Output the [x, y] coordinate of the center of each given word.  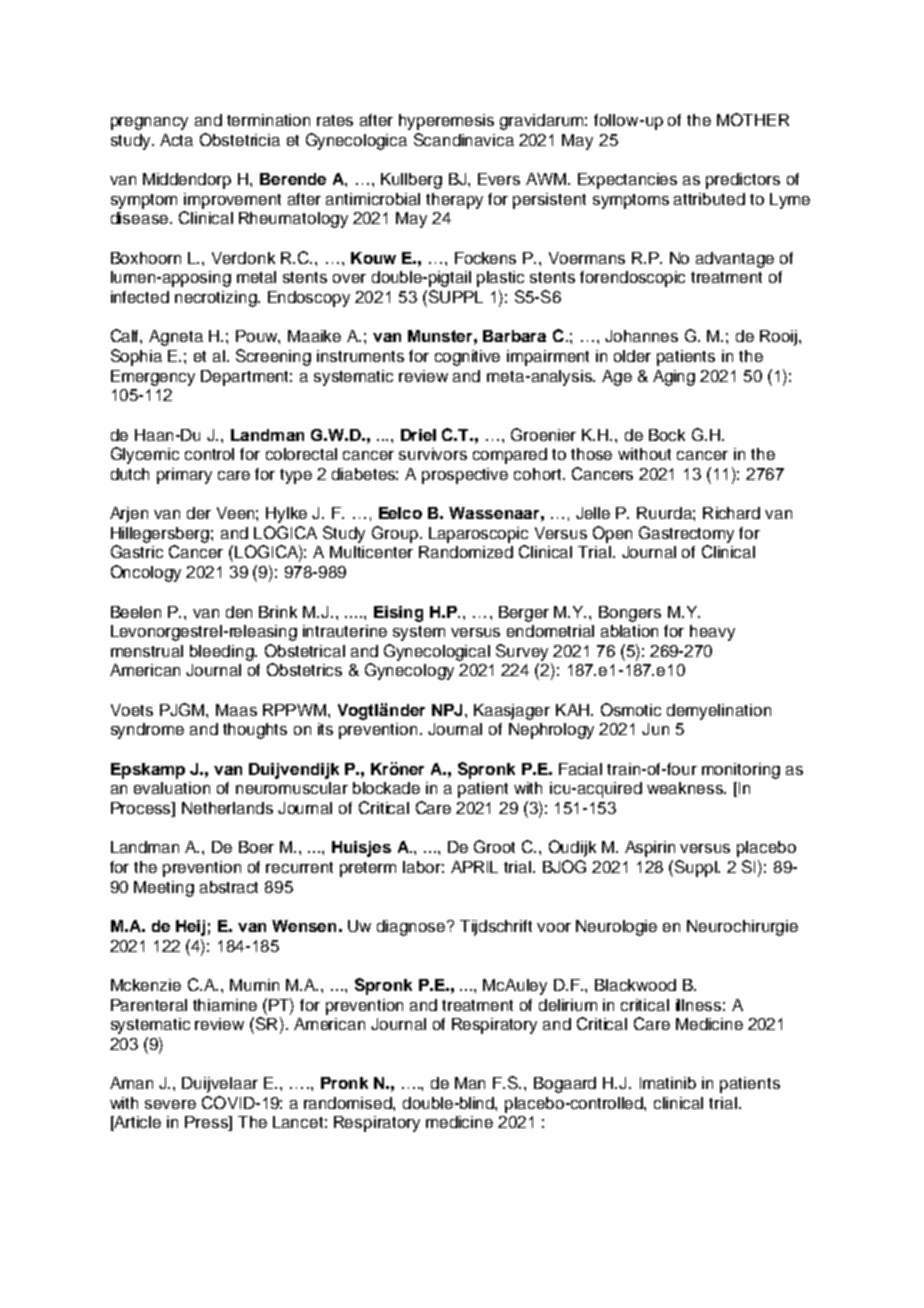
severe [170, 1104]
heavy [712, 633]
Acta [176, 140]
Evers [499, 179]
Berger [524, 614]
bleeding [223, 653]
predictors [743, 181]
